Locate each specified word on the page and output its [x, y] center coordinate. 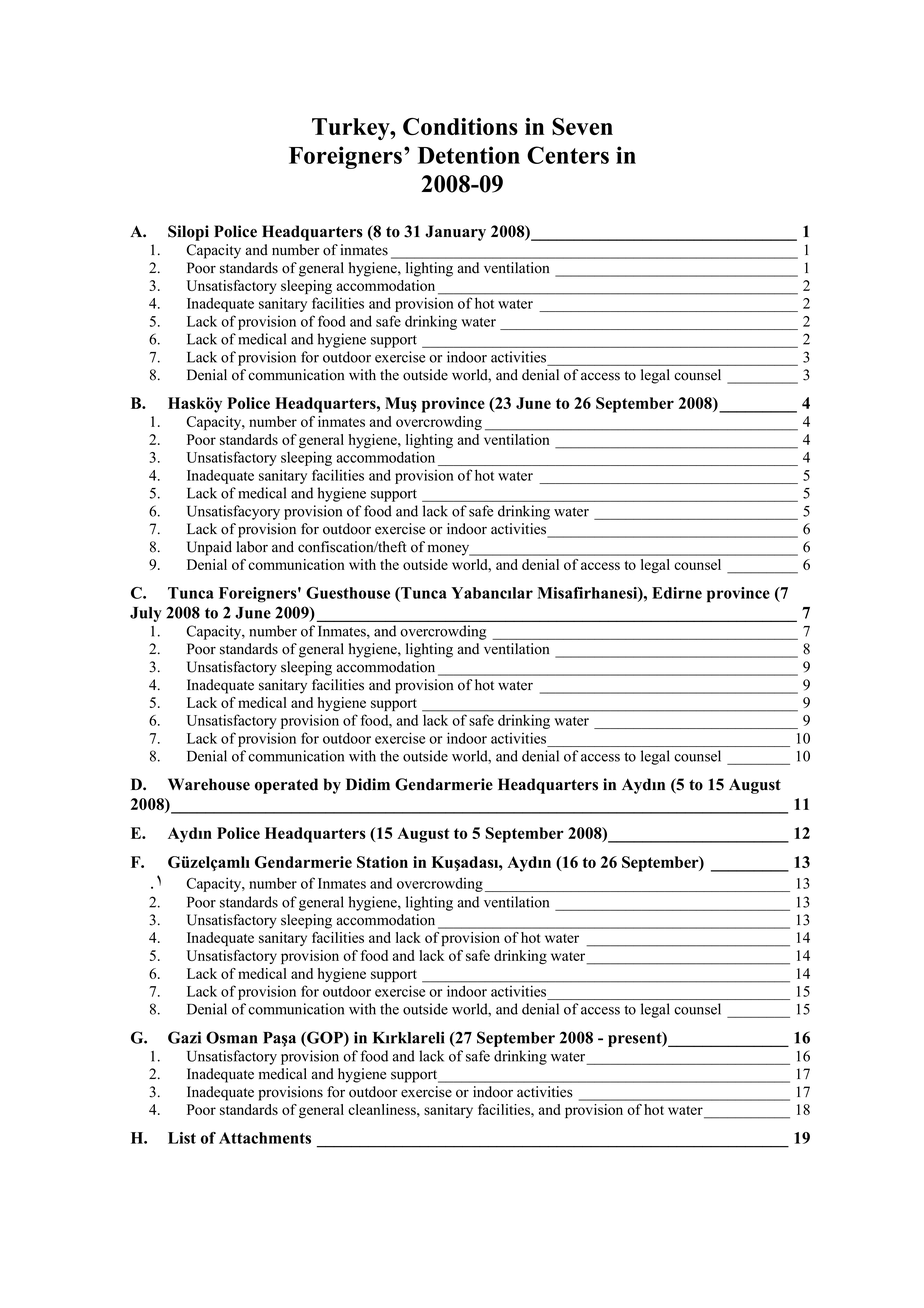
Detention [469, 155]
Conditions [460, 126]
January [455, 233]
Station [382, 862]
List [182, 1138]
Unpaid [209, 548]
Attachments [265, 1138]
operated [286, 786]
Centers [568, 155]
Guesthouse [348, 593]
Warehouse [209, 784]
